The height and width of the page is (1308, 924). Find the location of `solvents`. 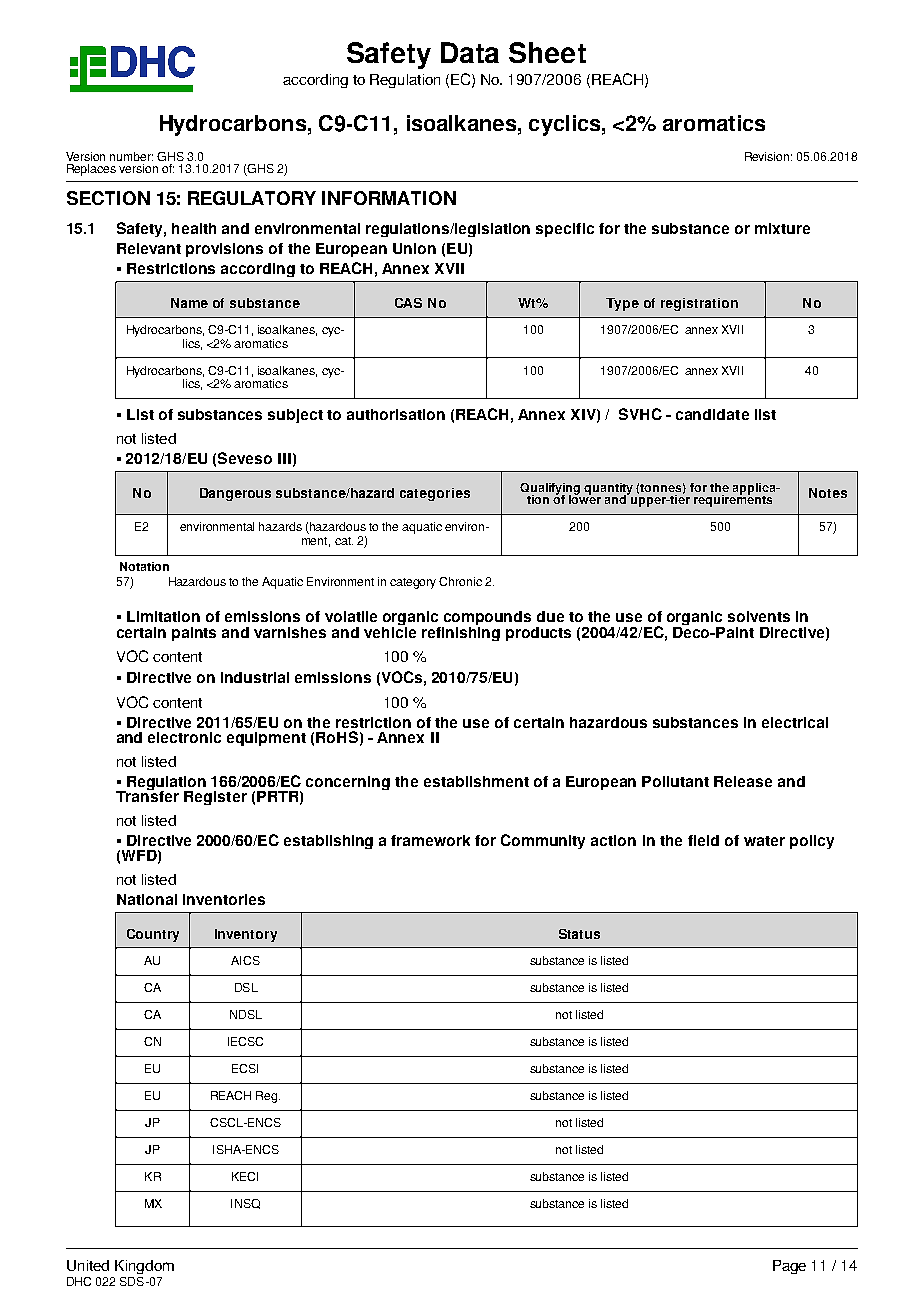

solvents is located at coordinates (759, 616).
